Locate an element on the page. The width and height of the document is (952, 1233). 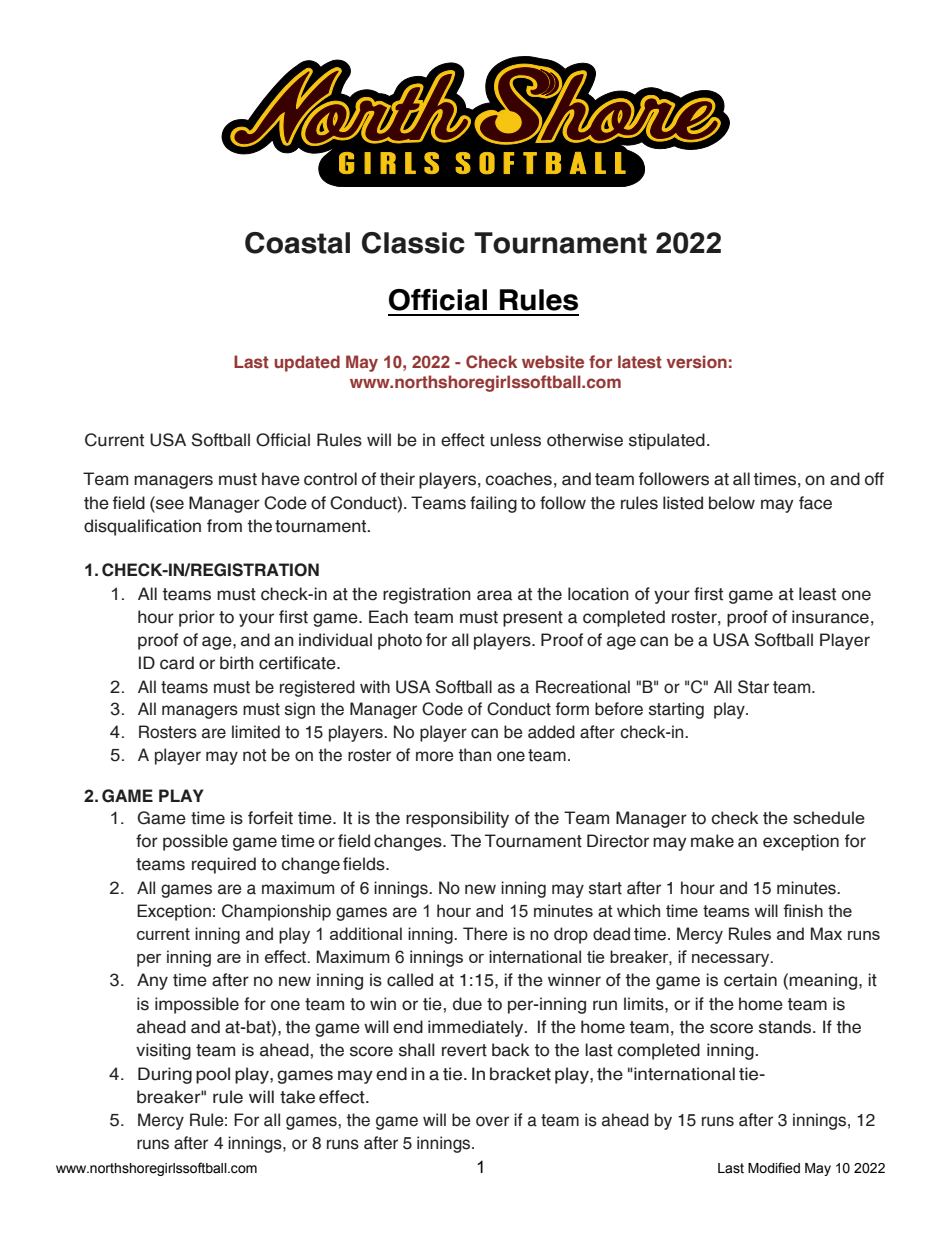
before is located at coordinates (619, 709).
